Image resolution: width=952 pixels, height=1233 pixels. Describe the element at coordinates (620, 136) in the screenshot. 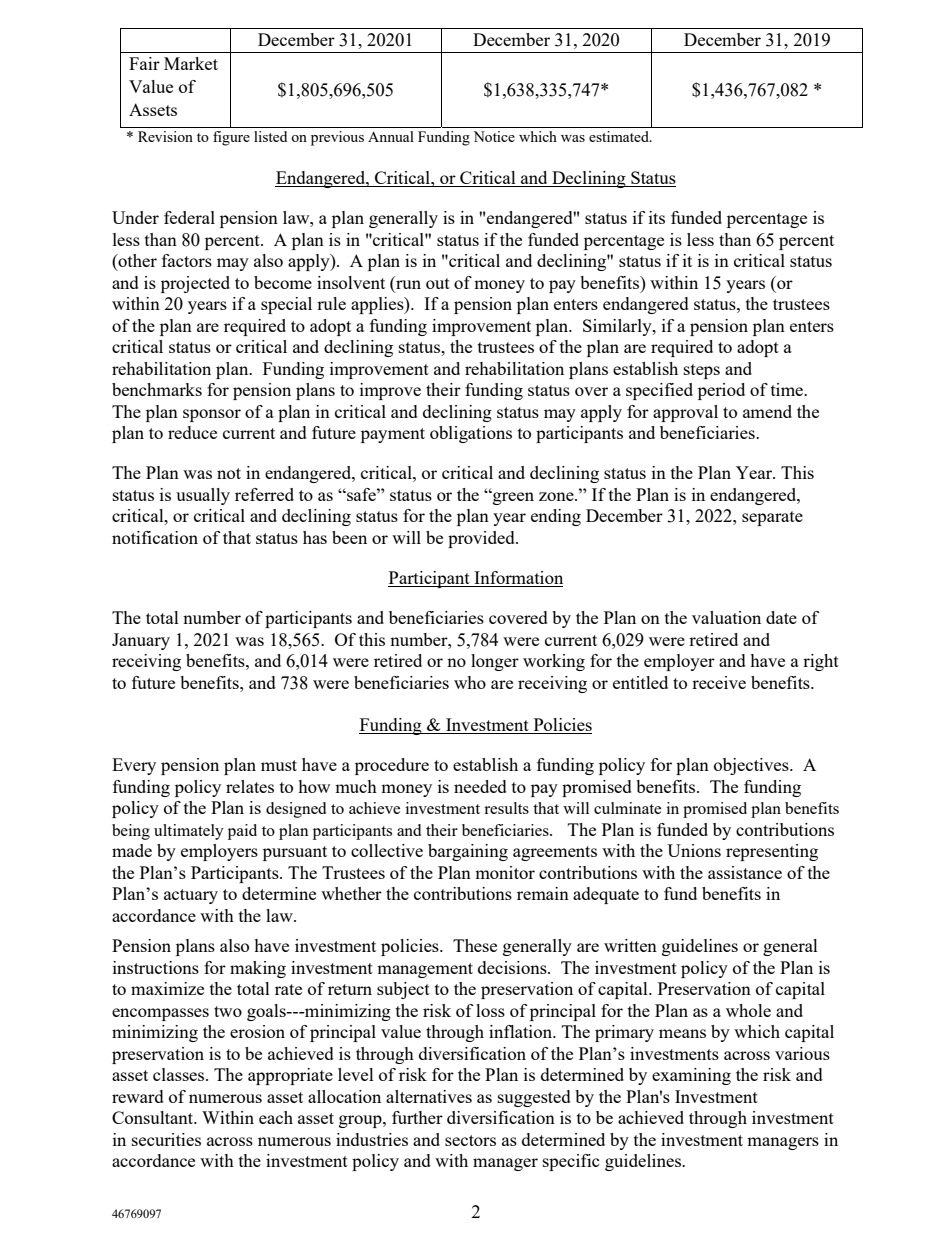

I see `estimated` at that location.
